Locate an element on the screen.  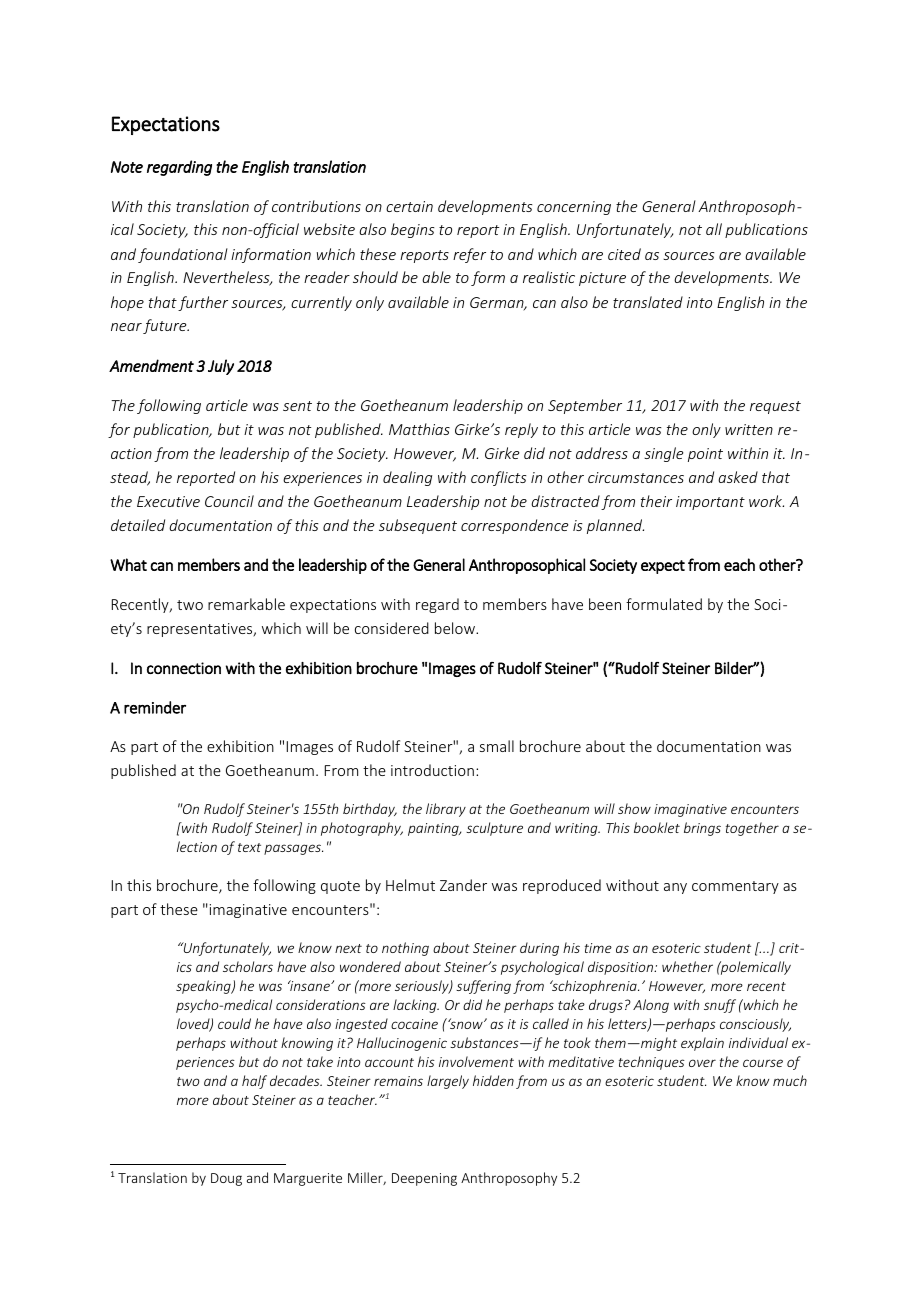
text is located at coordinates (249, 847).
